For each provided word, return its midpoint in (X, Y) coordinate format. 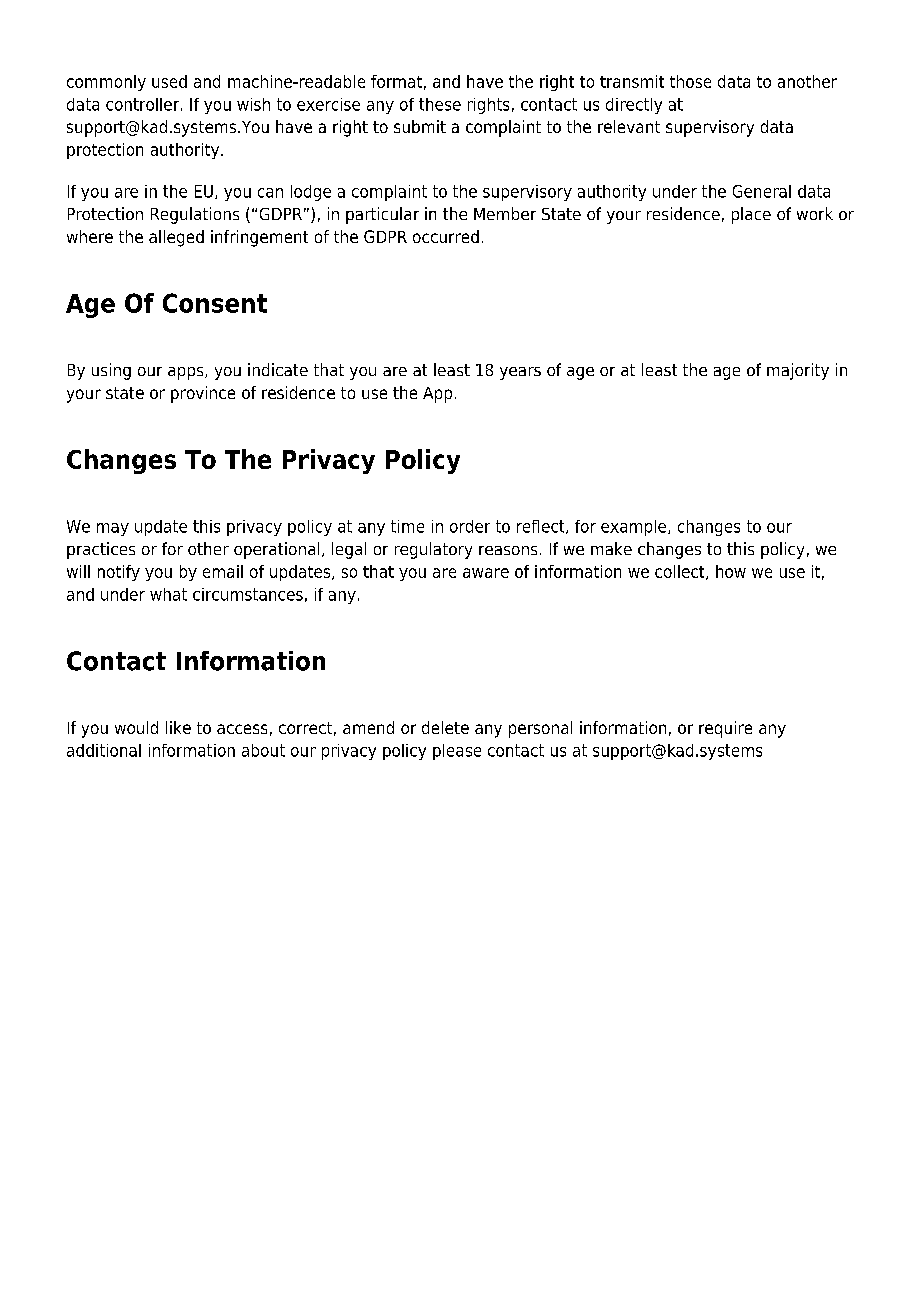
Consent (215, 303)
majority (798, 371)
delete (445, 727)
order (470, 526)
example (635, 528)
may (113, 529)
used (169, 81)
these (440, 104)
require (725, 729)
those (690, 81)
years (520, 373)
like (178, 727)
